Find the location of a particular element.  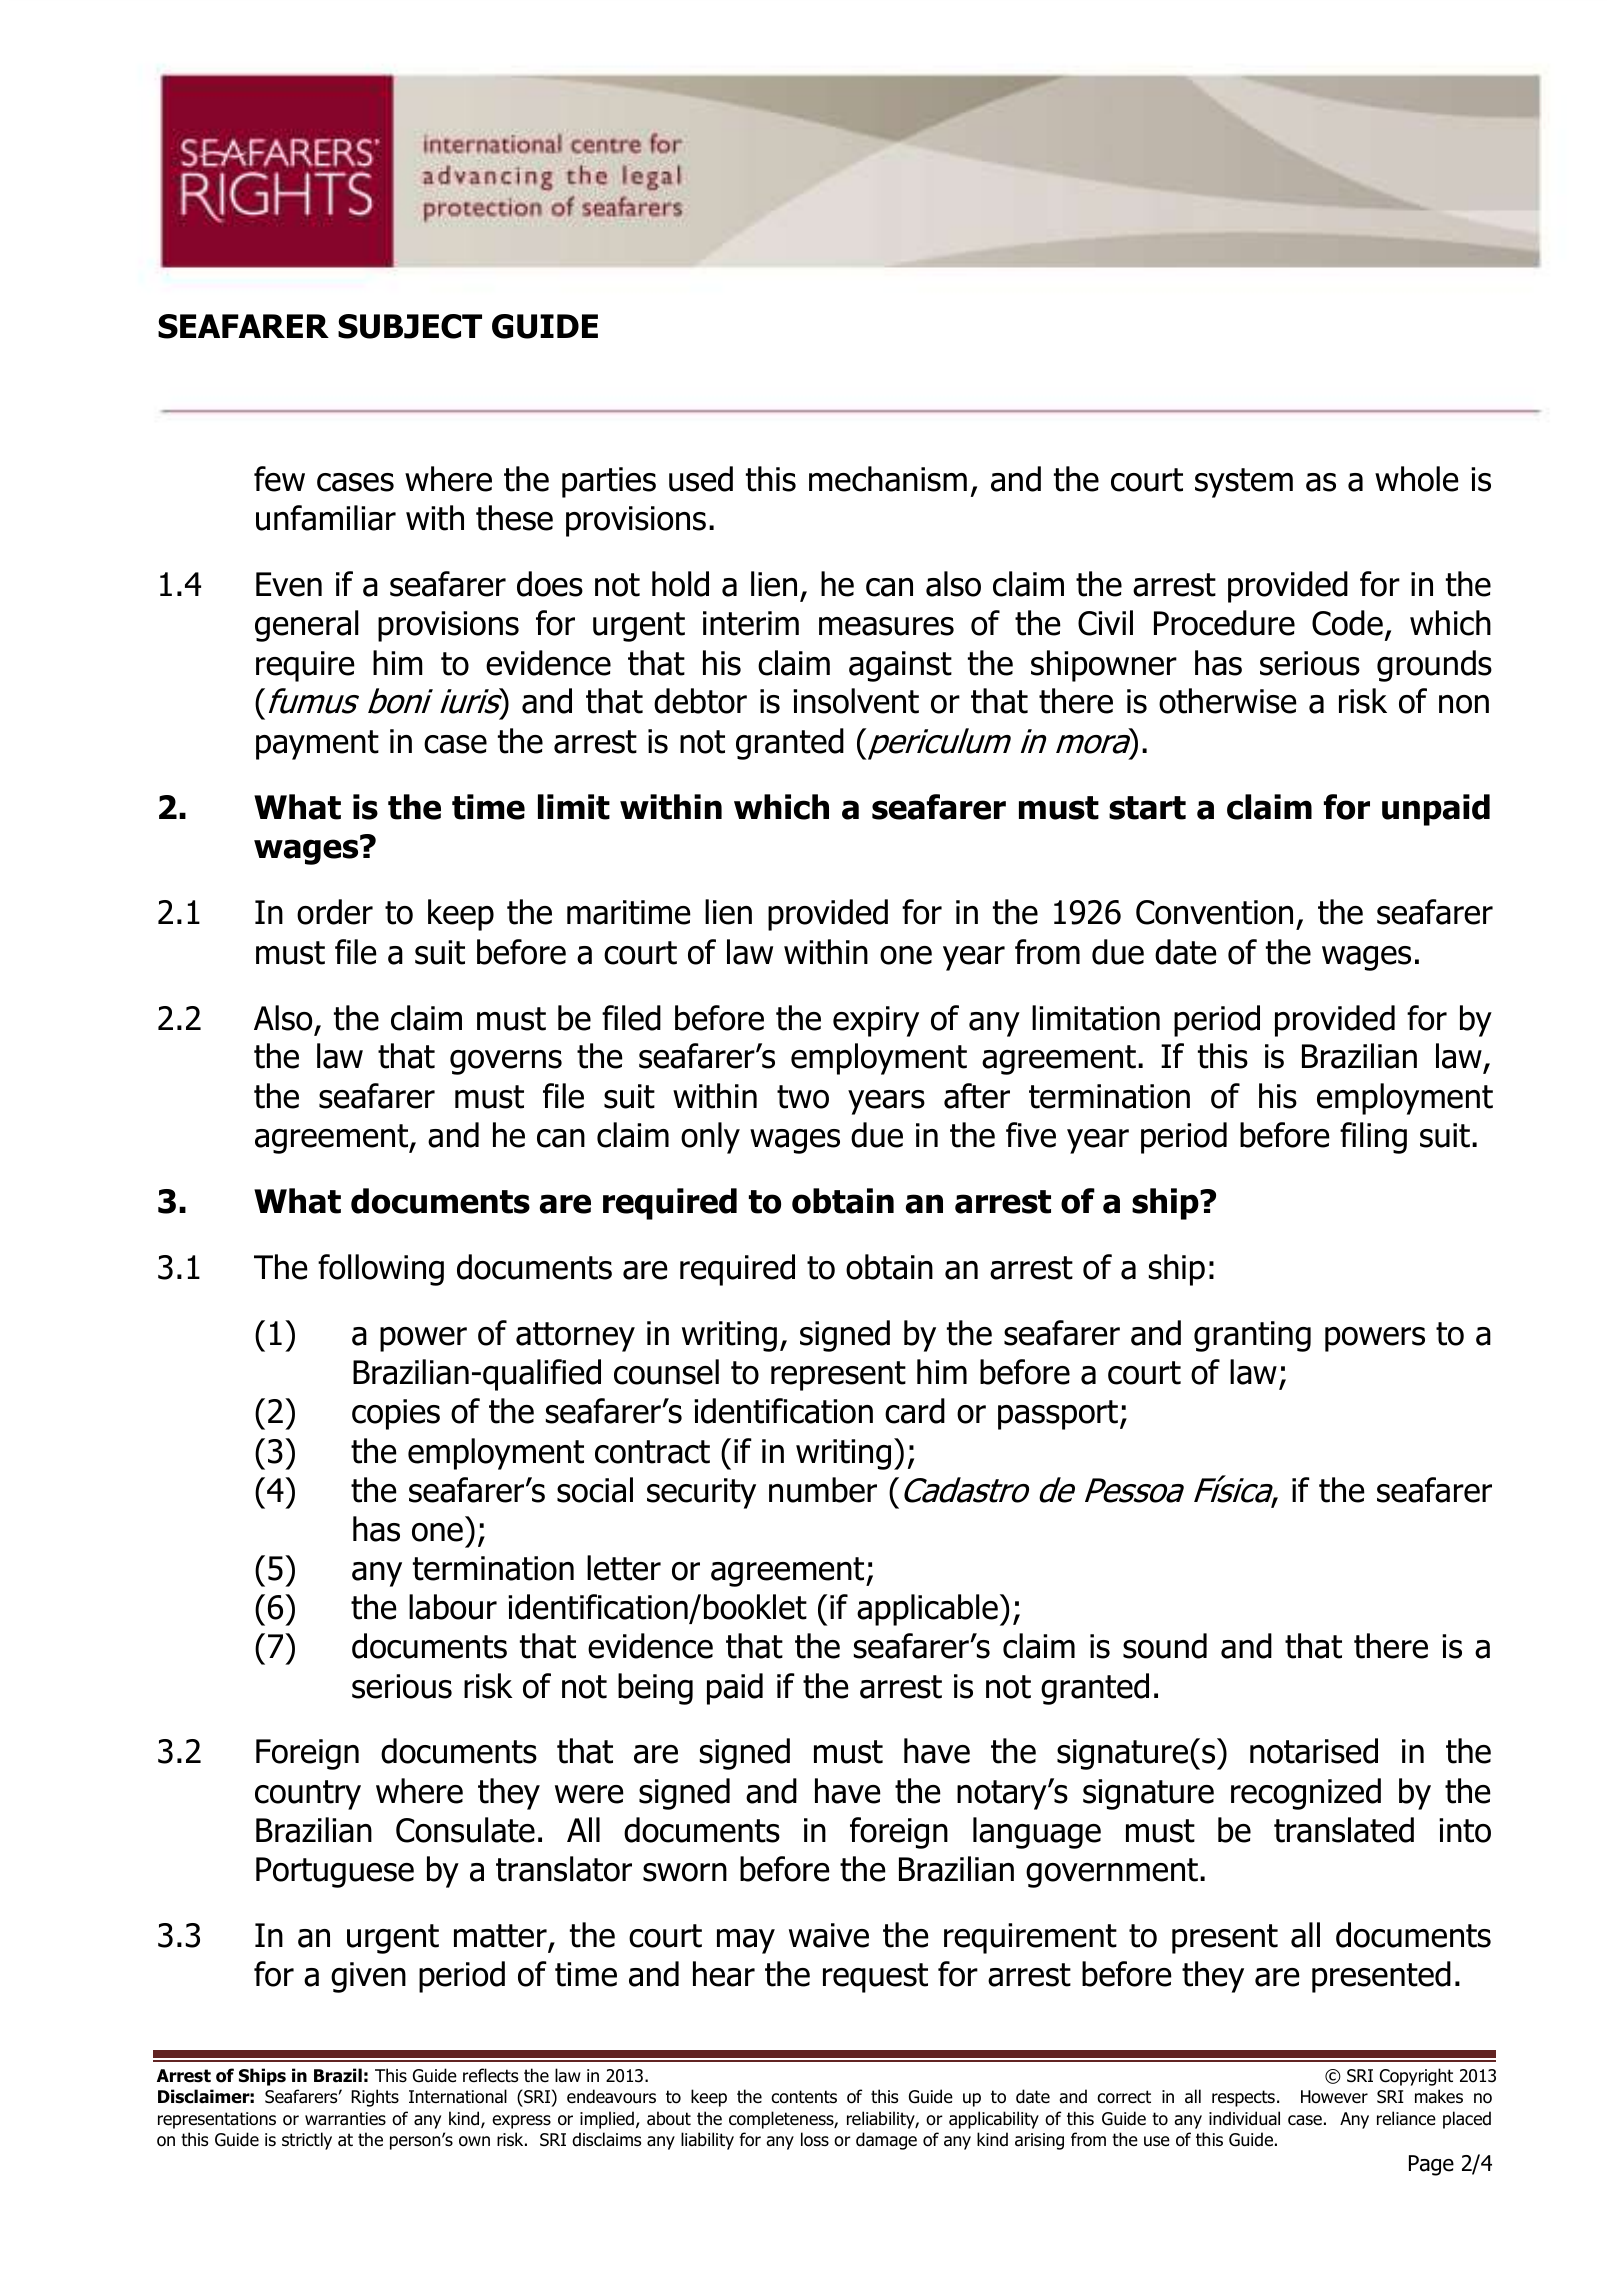

SUBJECT is located at coordinates (410, 326).
